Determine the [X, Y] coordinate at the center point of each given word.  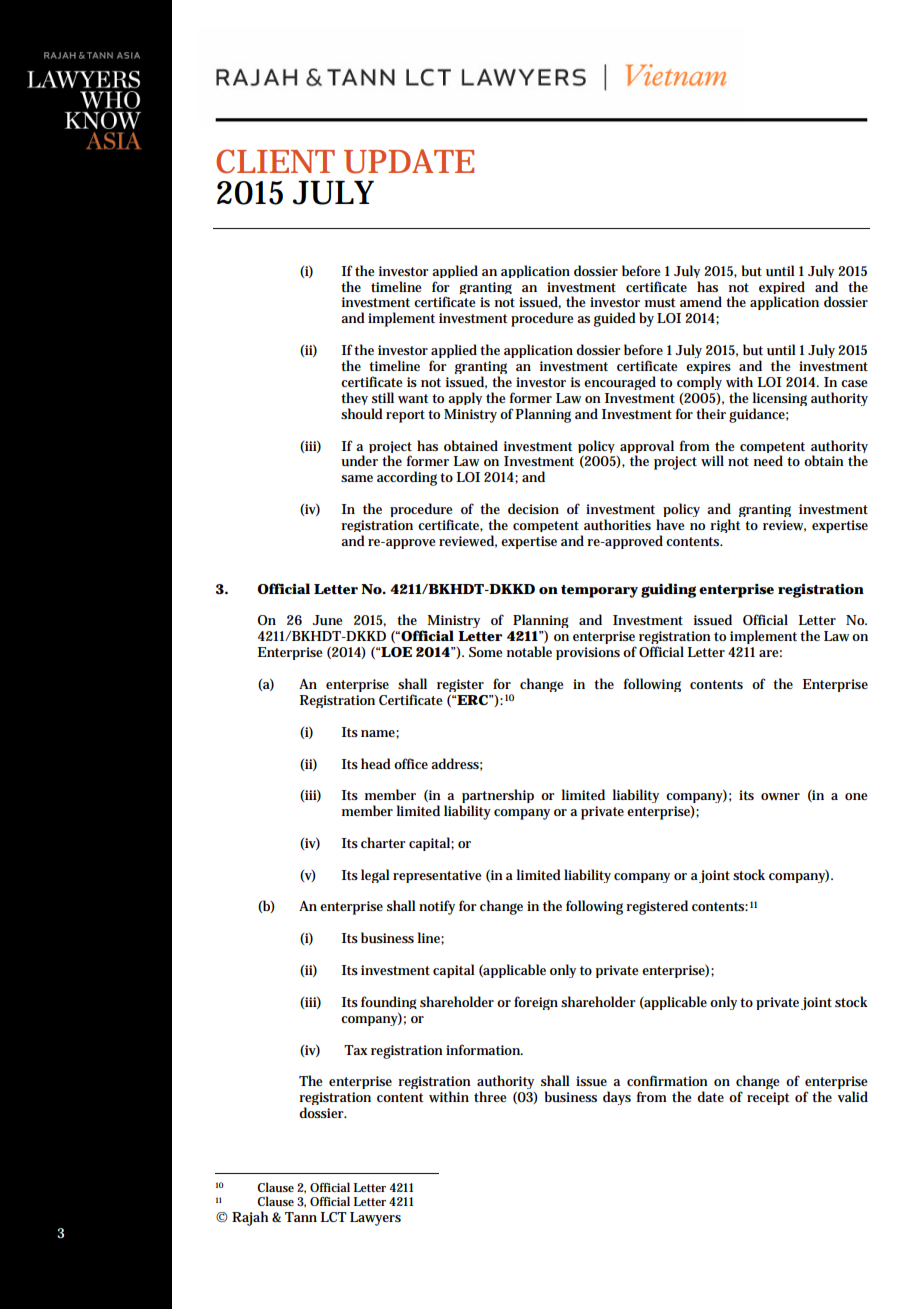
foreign [536, 1003]
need [768, 460]
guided [615, 319]
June [327, 620]
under [359, 460]
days [617, 1098]
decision [533, 508]
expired [782, 289]
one [856, 796]
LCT [334, 1217]
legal [375, 876]
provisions [588, 653]
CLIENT [275, 161]
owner [780, 796]
